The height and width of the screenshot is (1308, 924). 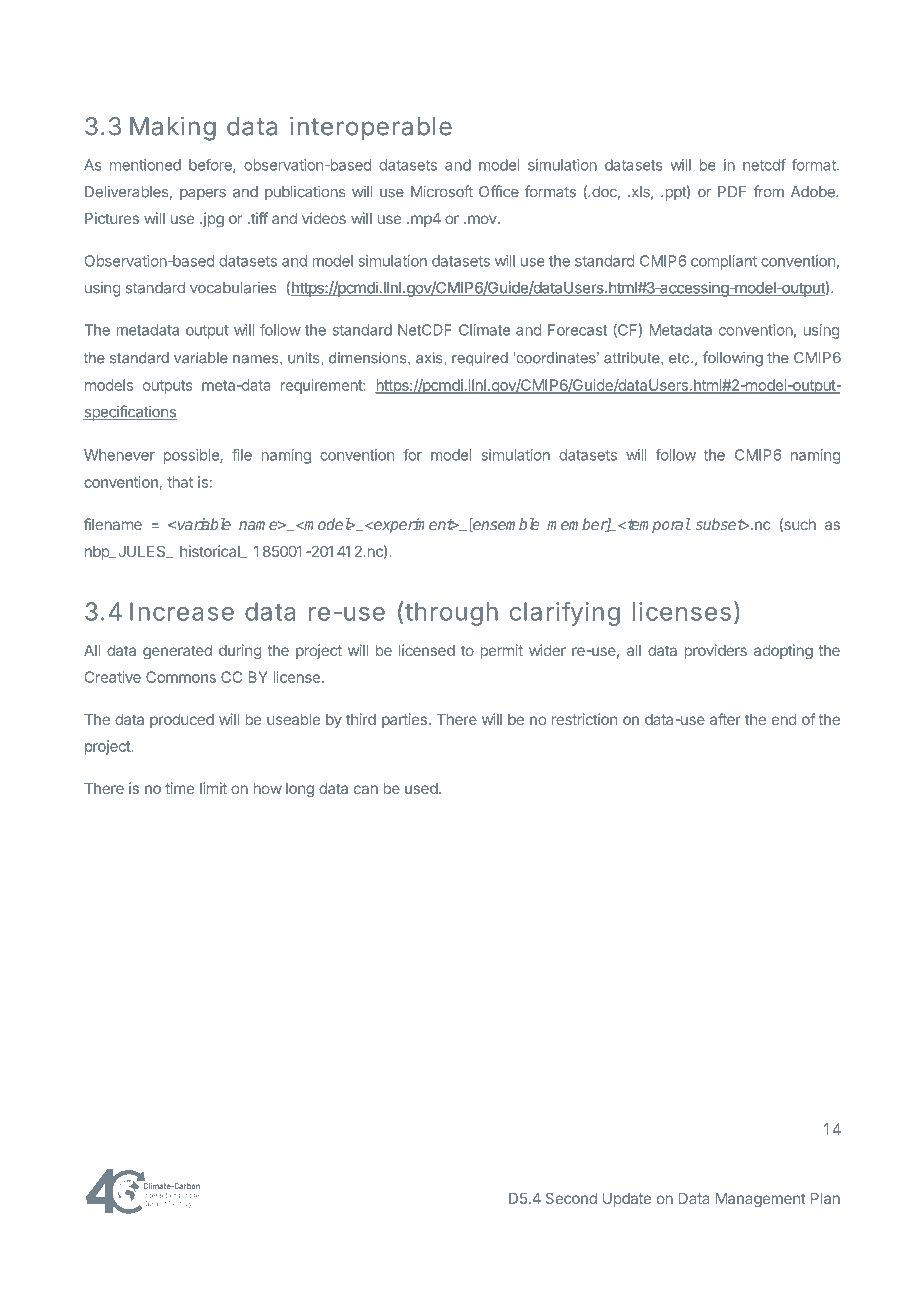 What do you see at coordinates (633, 358) in the screenshot?
I see `attribute` at bounding box center [633, 358].
